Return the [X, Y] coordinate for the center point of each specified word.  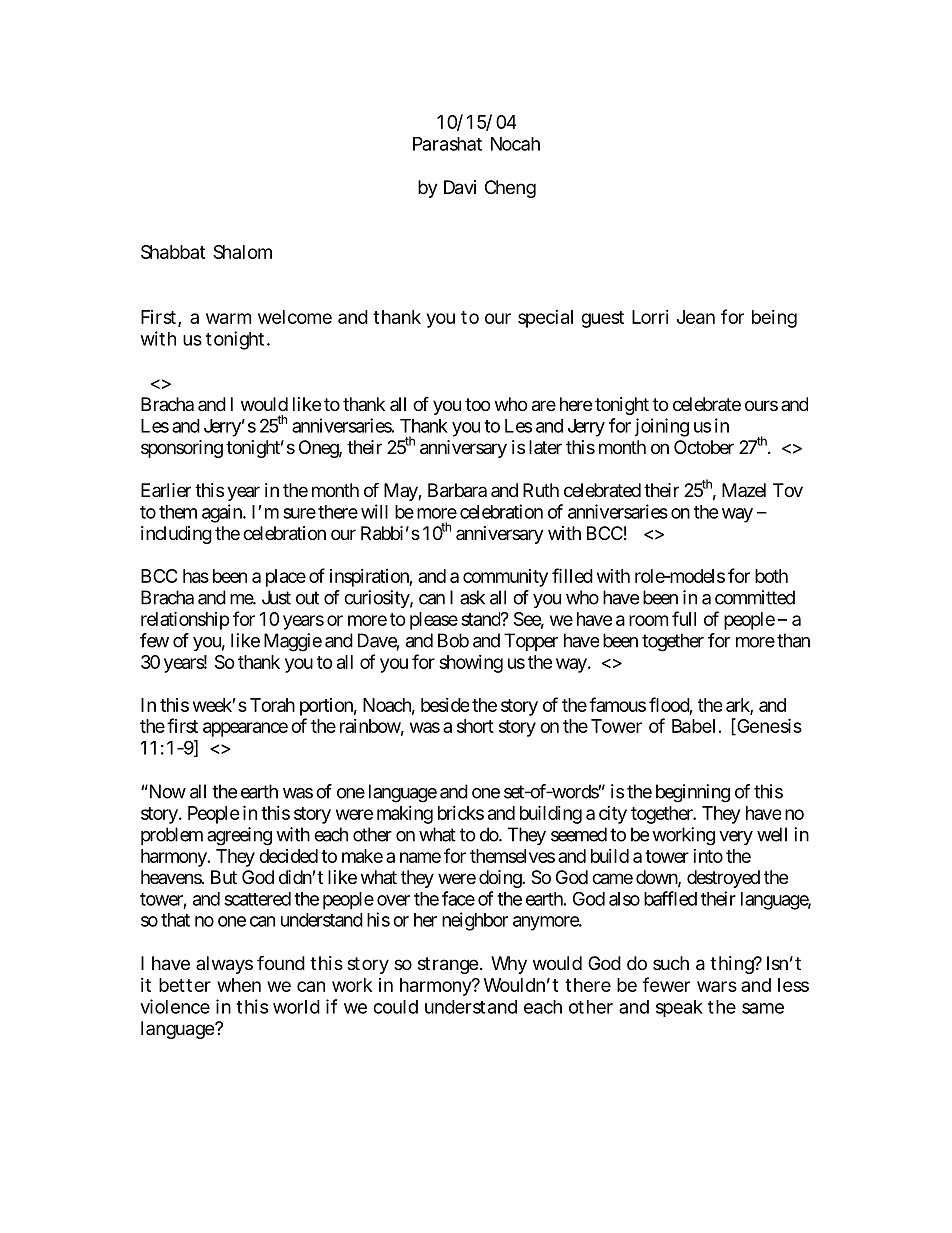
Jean [696, 317]
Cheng [510, 189]
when [239, 985]
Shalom [242, 252]
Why [509, 965]
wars [717, 986]
